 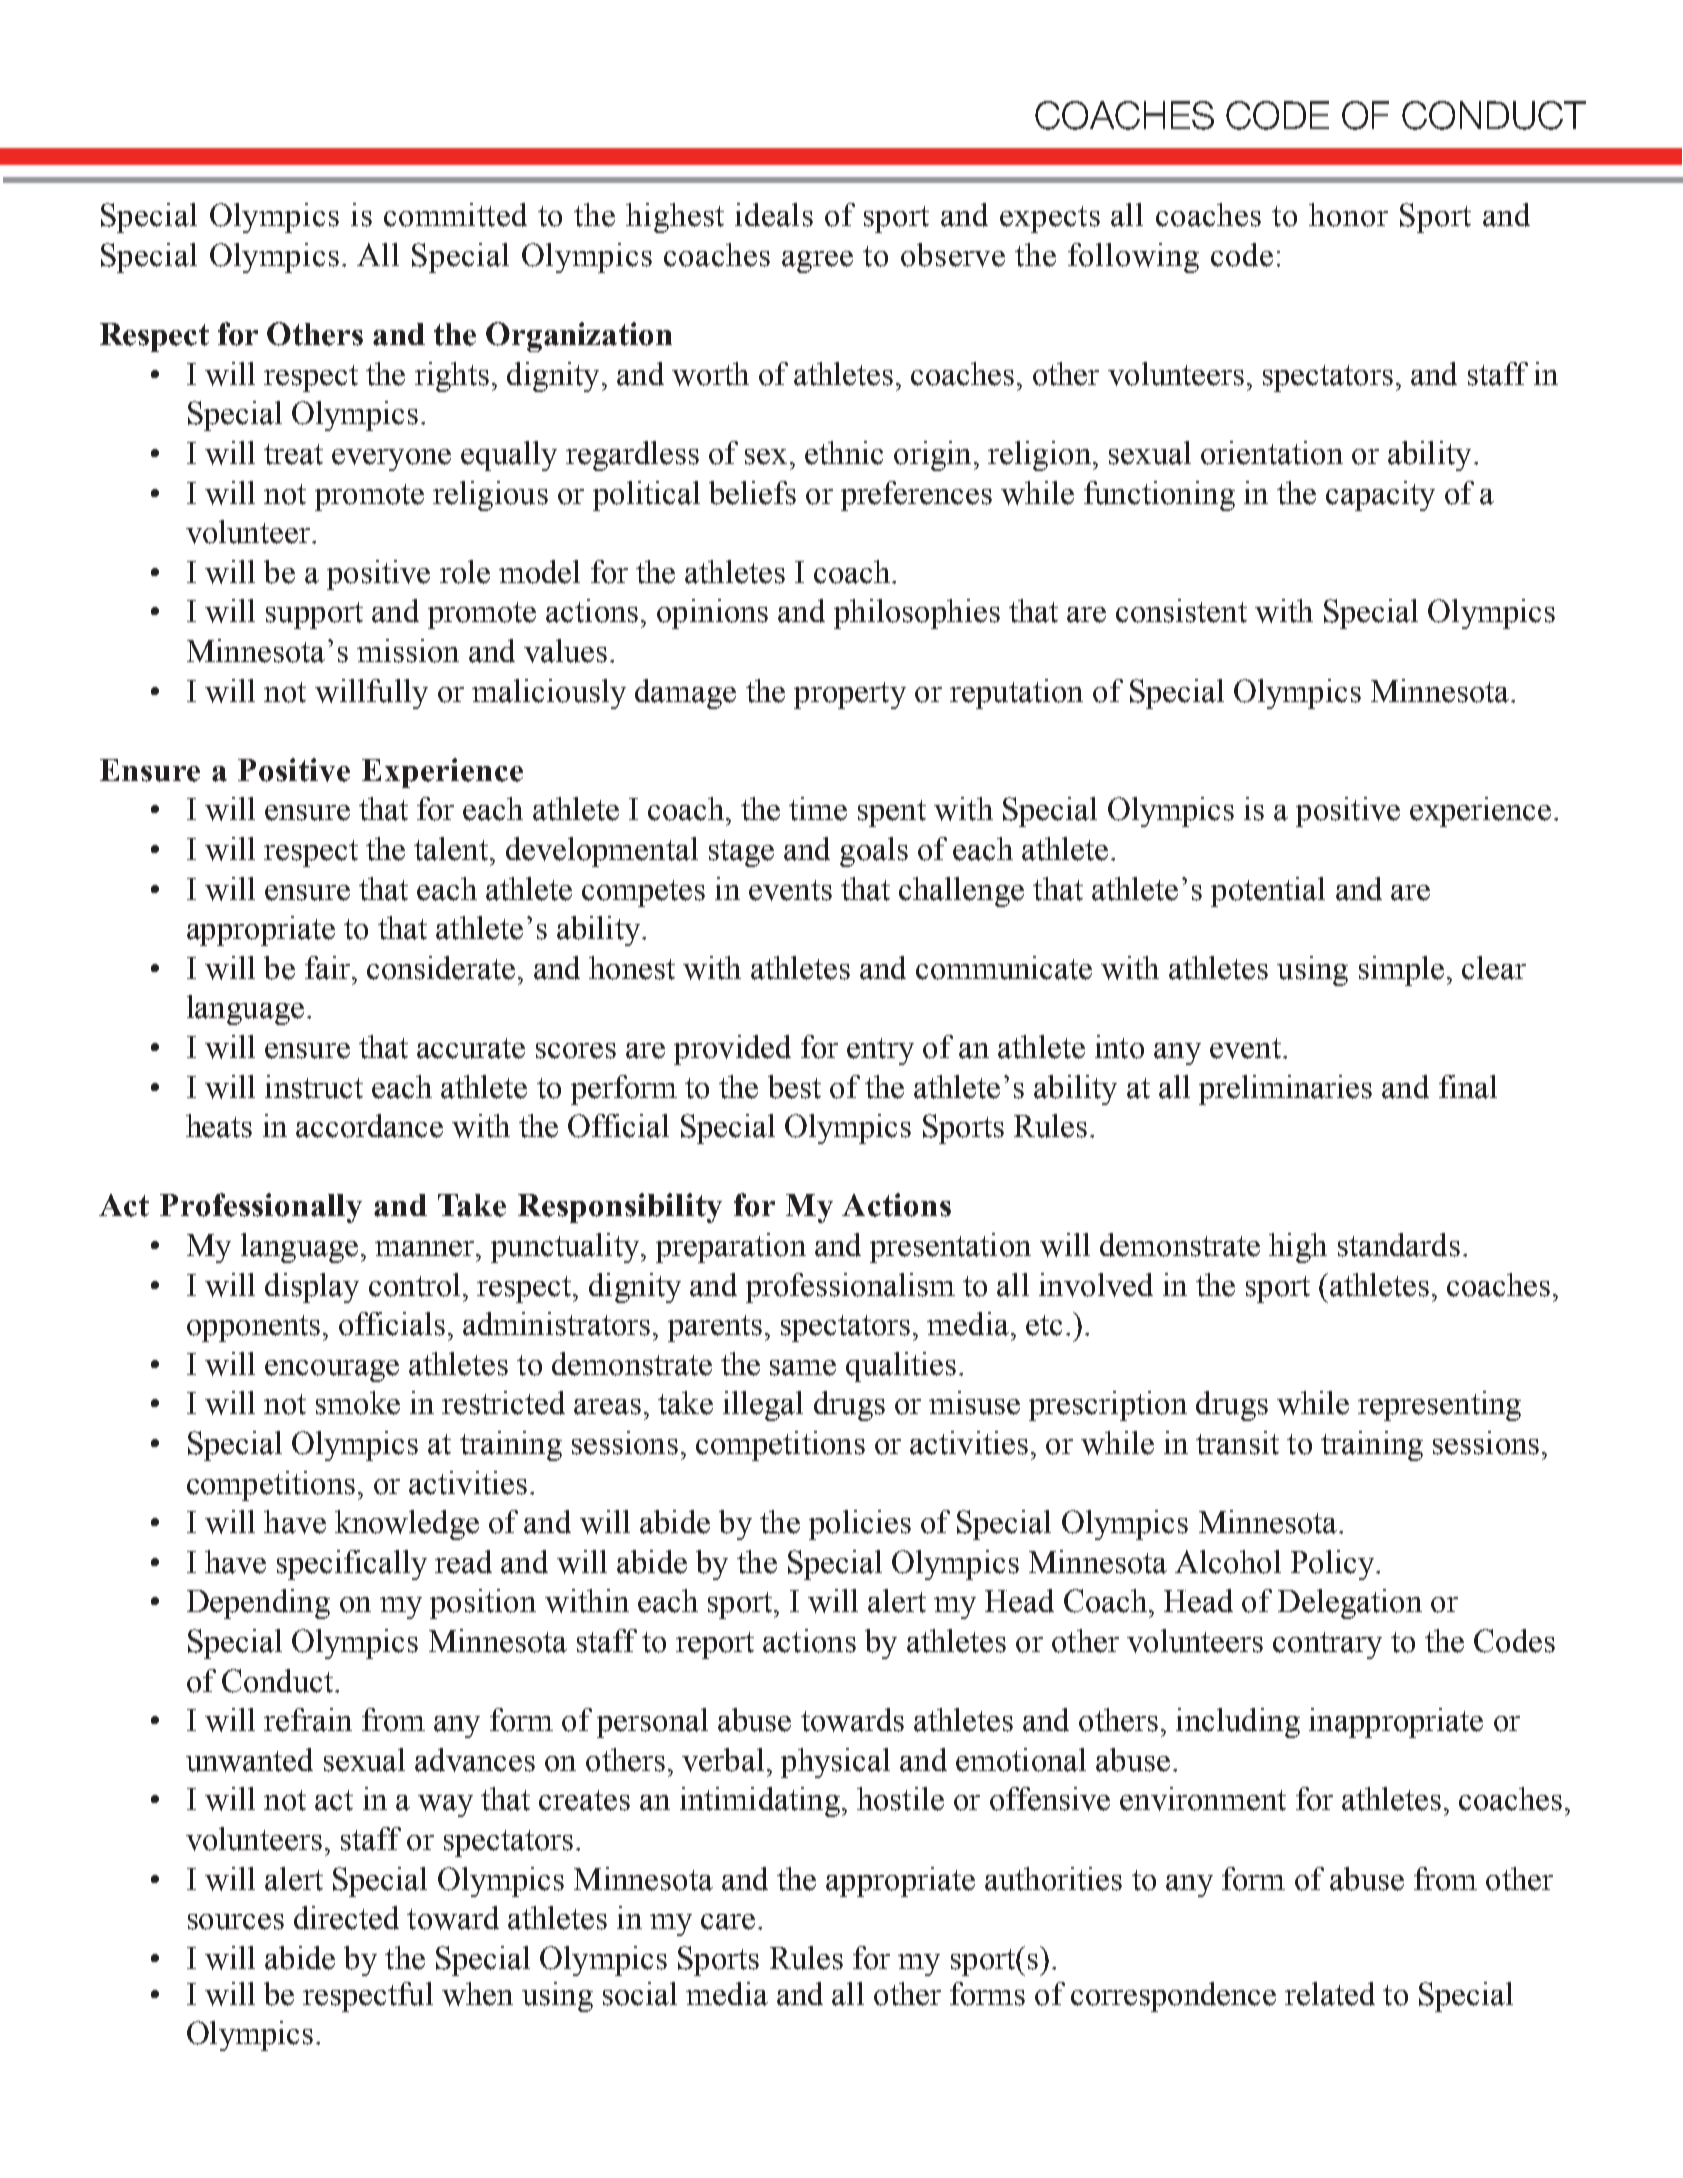 I want to click on accordance, so click(x=369, y=1126).
